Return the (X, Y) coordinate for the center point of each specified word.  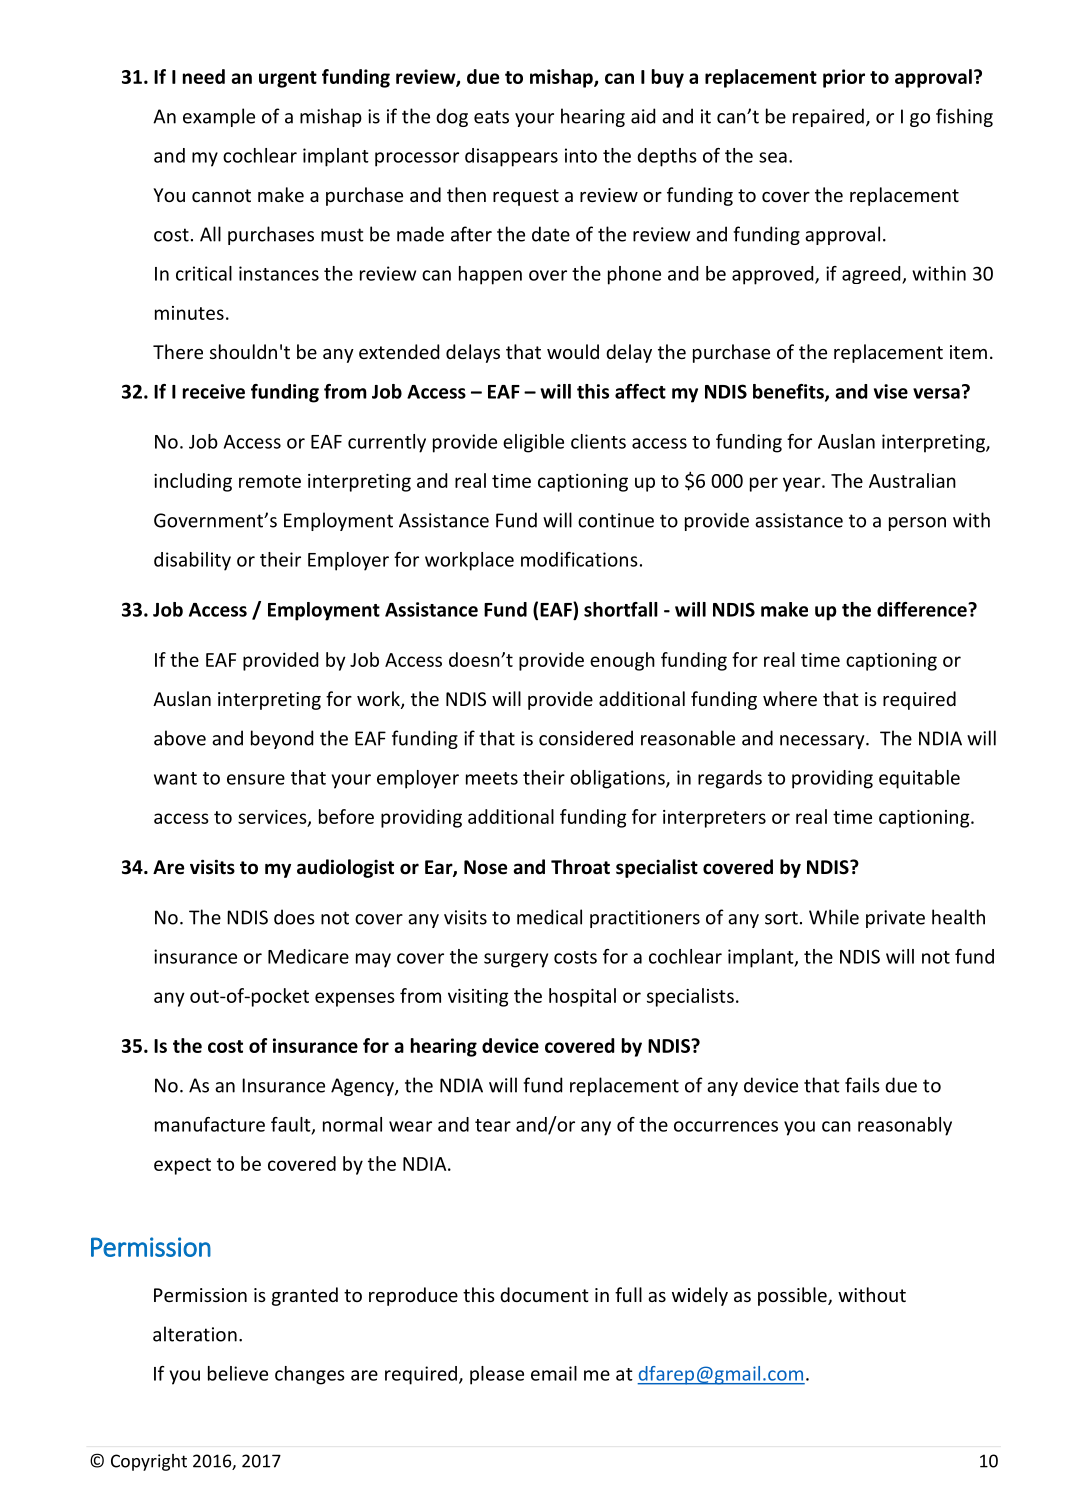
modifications (579, 559)
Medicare (308, 956)
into (581, 155)
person (917, 524)
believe (238, 1373)
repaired (828, 117)
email (554, 1373)
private (895, 919)
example (219, 117)
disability (192, 561)
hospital (582, 997)
